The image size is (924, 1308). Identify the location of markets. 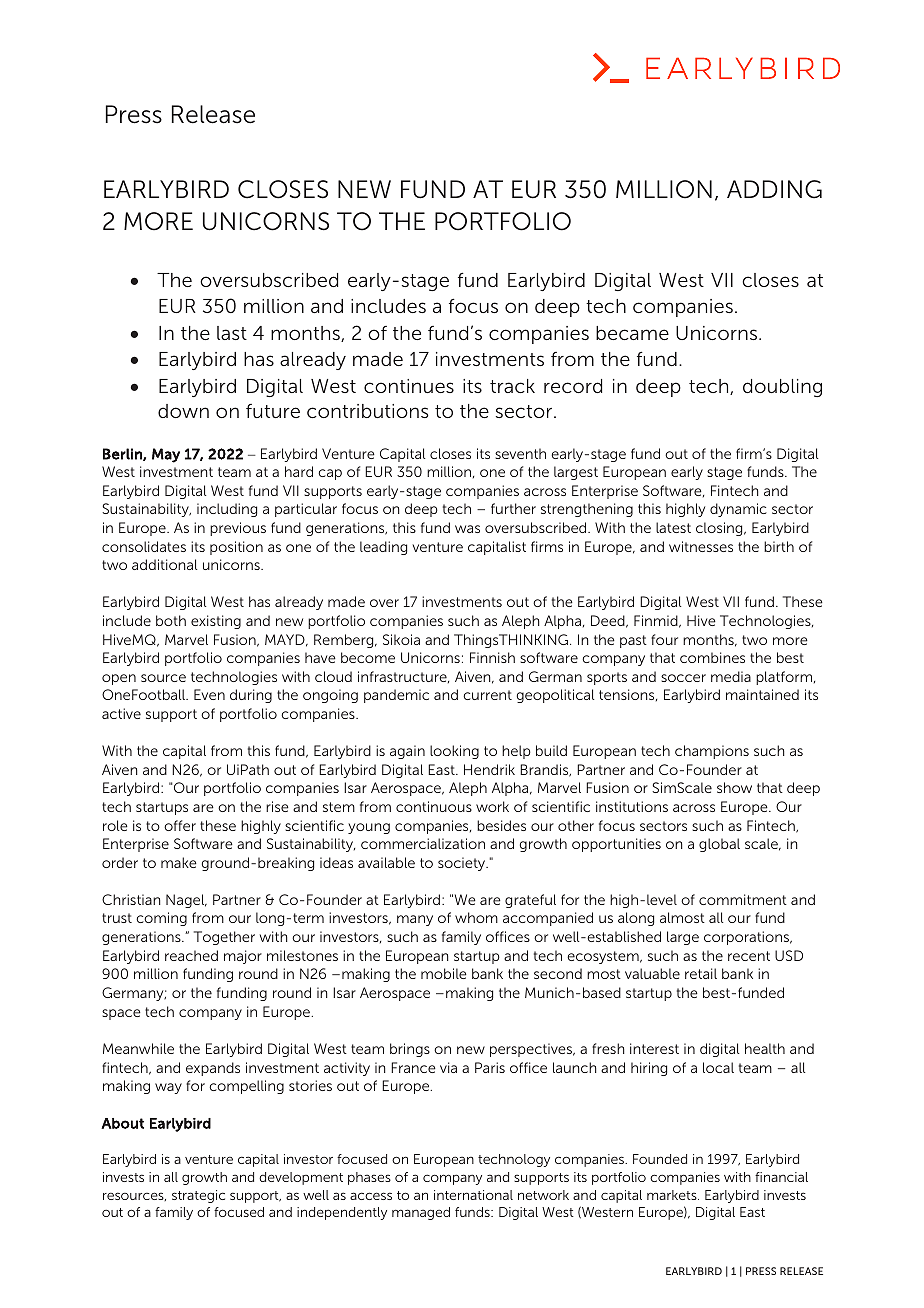
(673, 1195).
